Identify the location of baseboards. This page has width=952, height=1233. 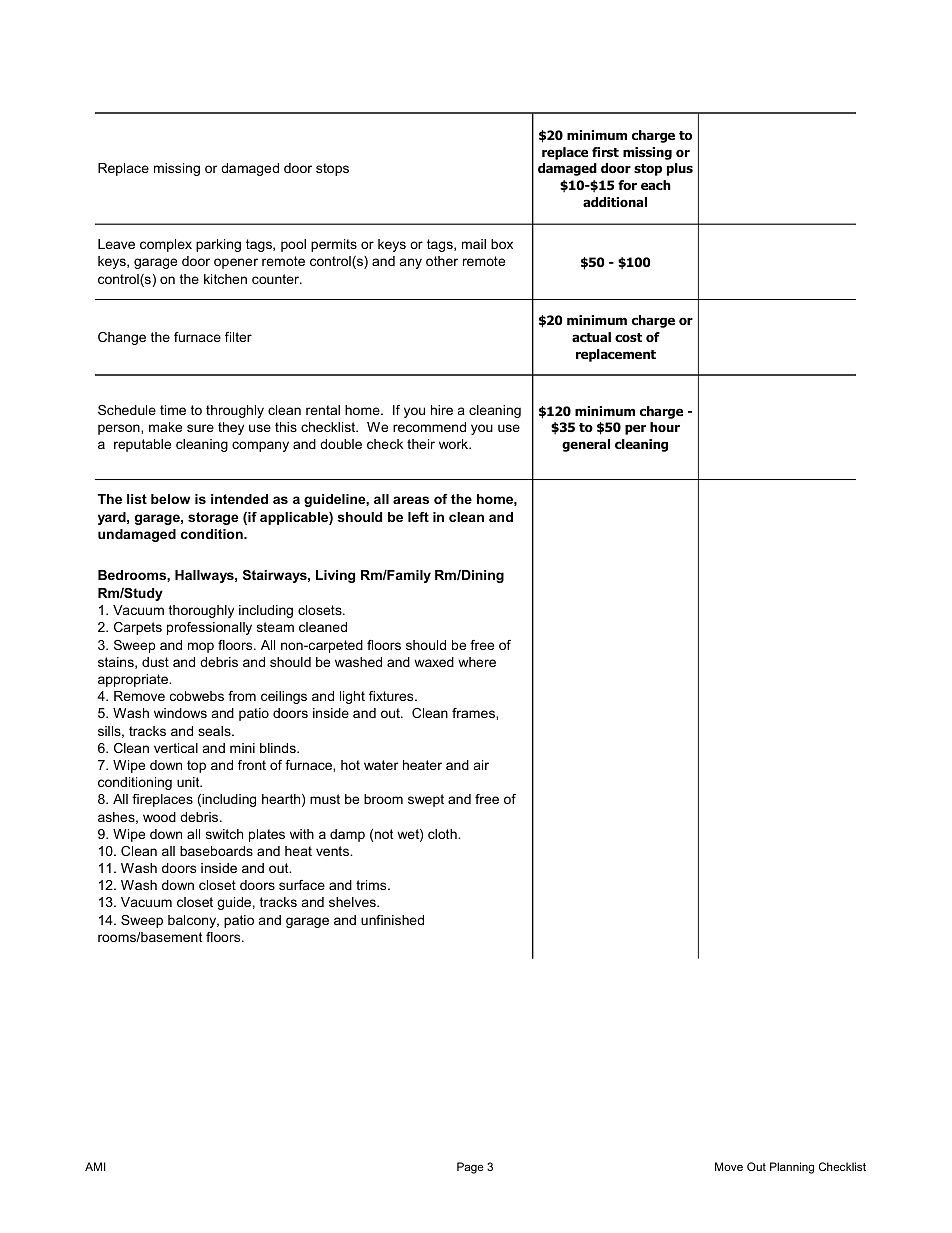
(216, 851).
